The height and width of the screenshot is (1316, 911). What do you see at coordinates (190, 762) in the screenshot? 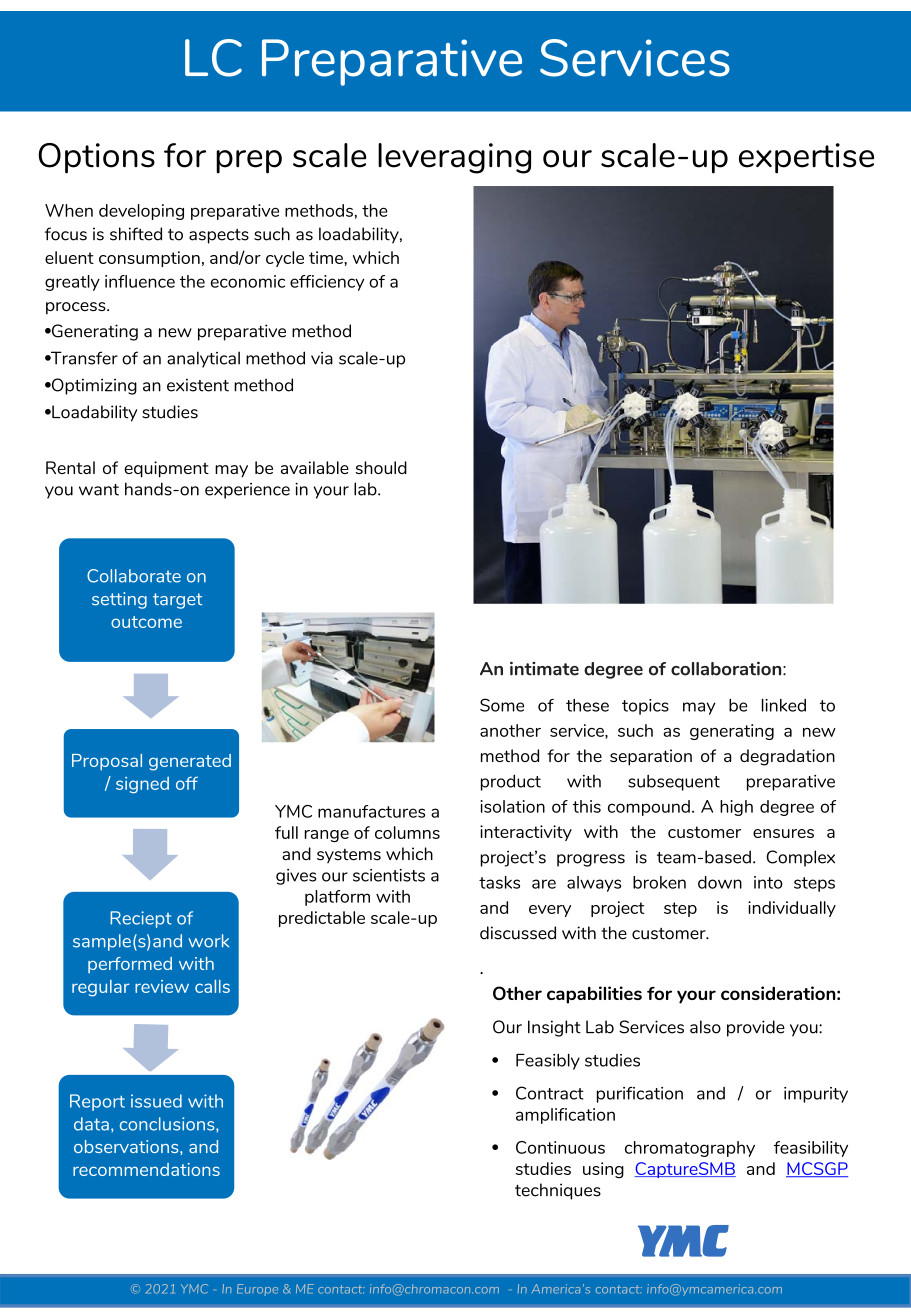
I see `generated` at bounding box center [190, 762].
